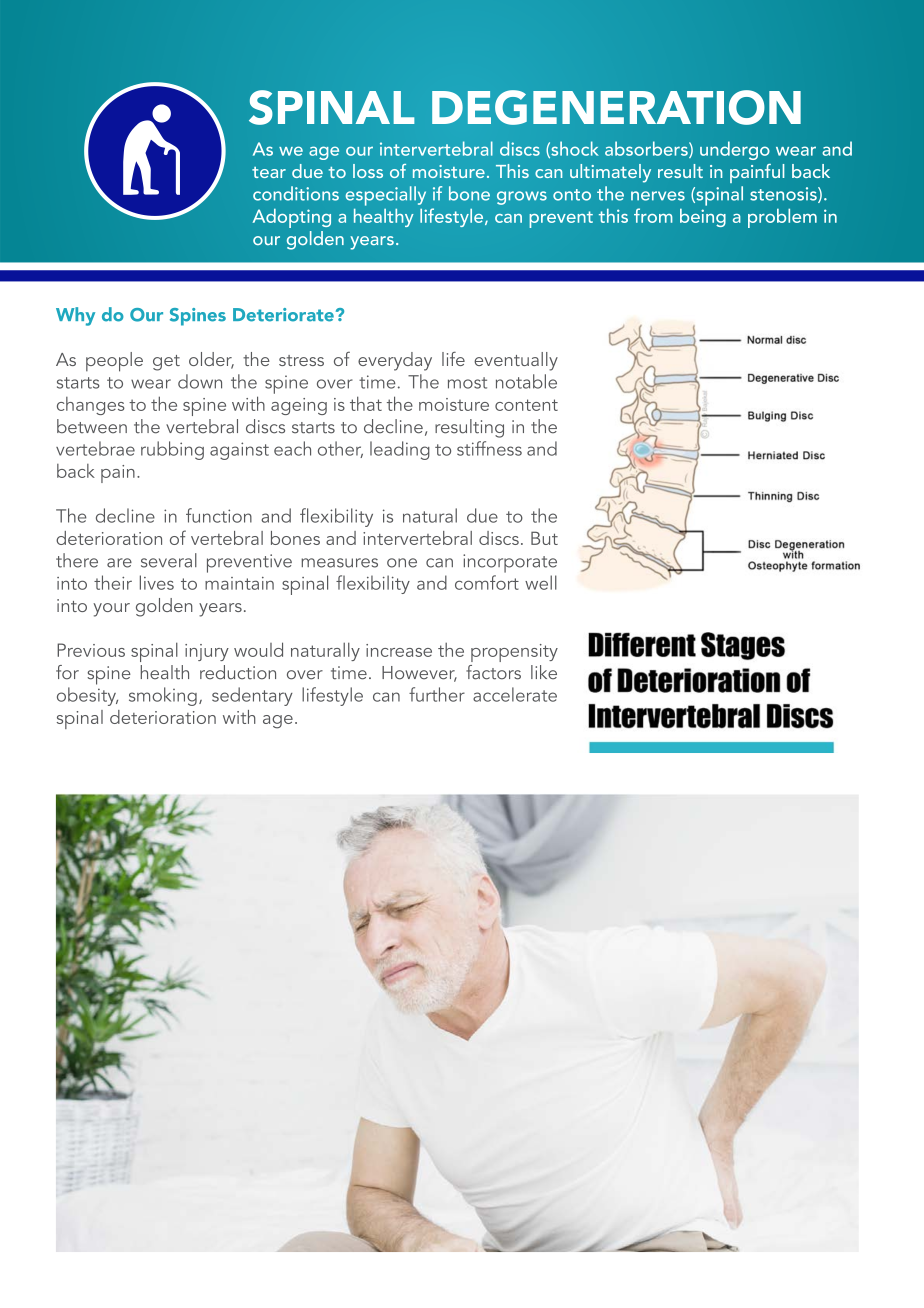 This screenshot has height=1308, width=924. What do you see at coordinates (526, 405) in the screenshot?
I see `content` at bounding box center [526, 405].
